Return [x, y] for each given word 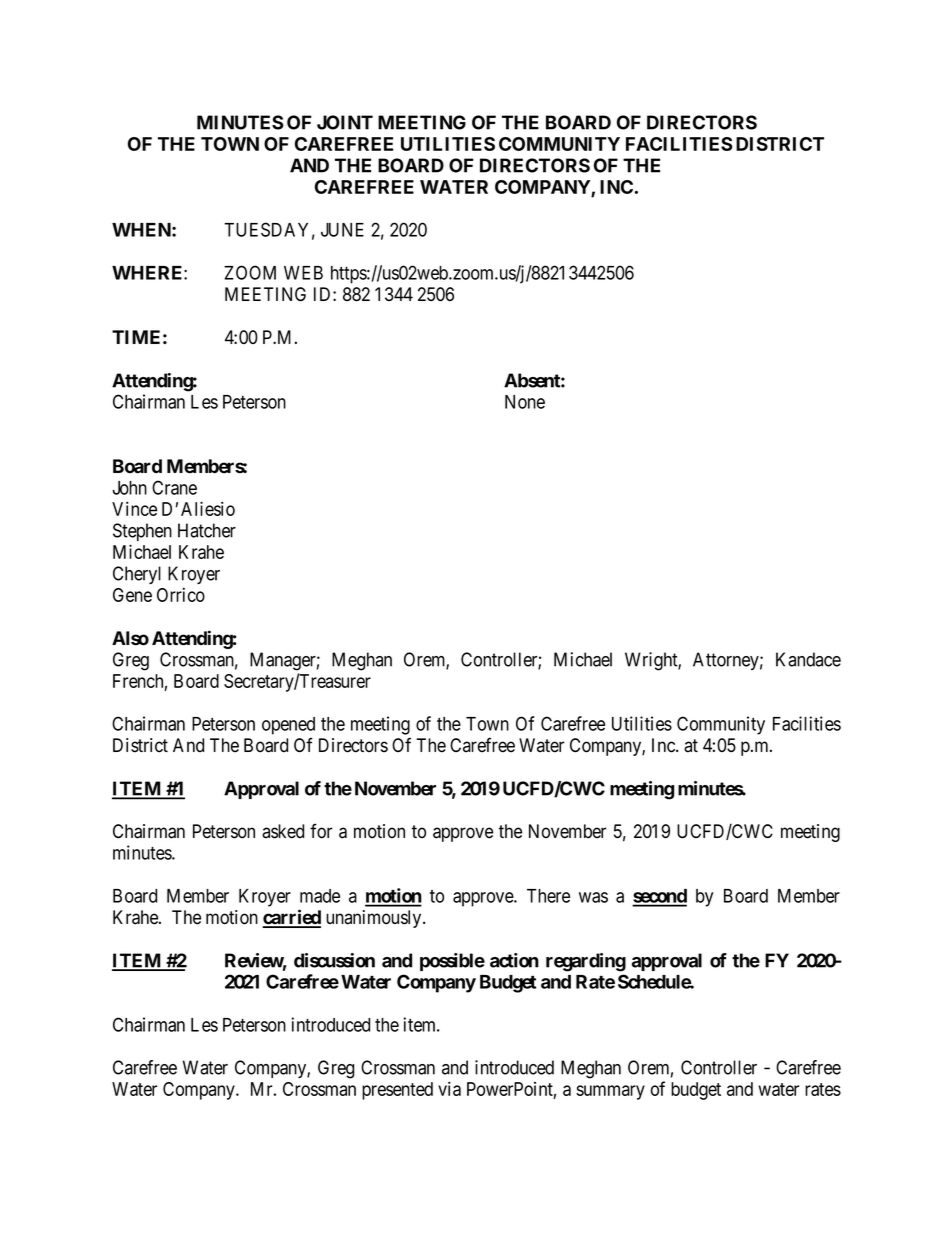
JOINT [345, 122]
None [525, 402]
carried [292, 918]
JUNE [342, 230]
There [548, 896]
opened [288, 726]
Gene [132, 595]
